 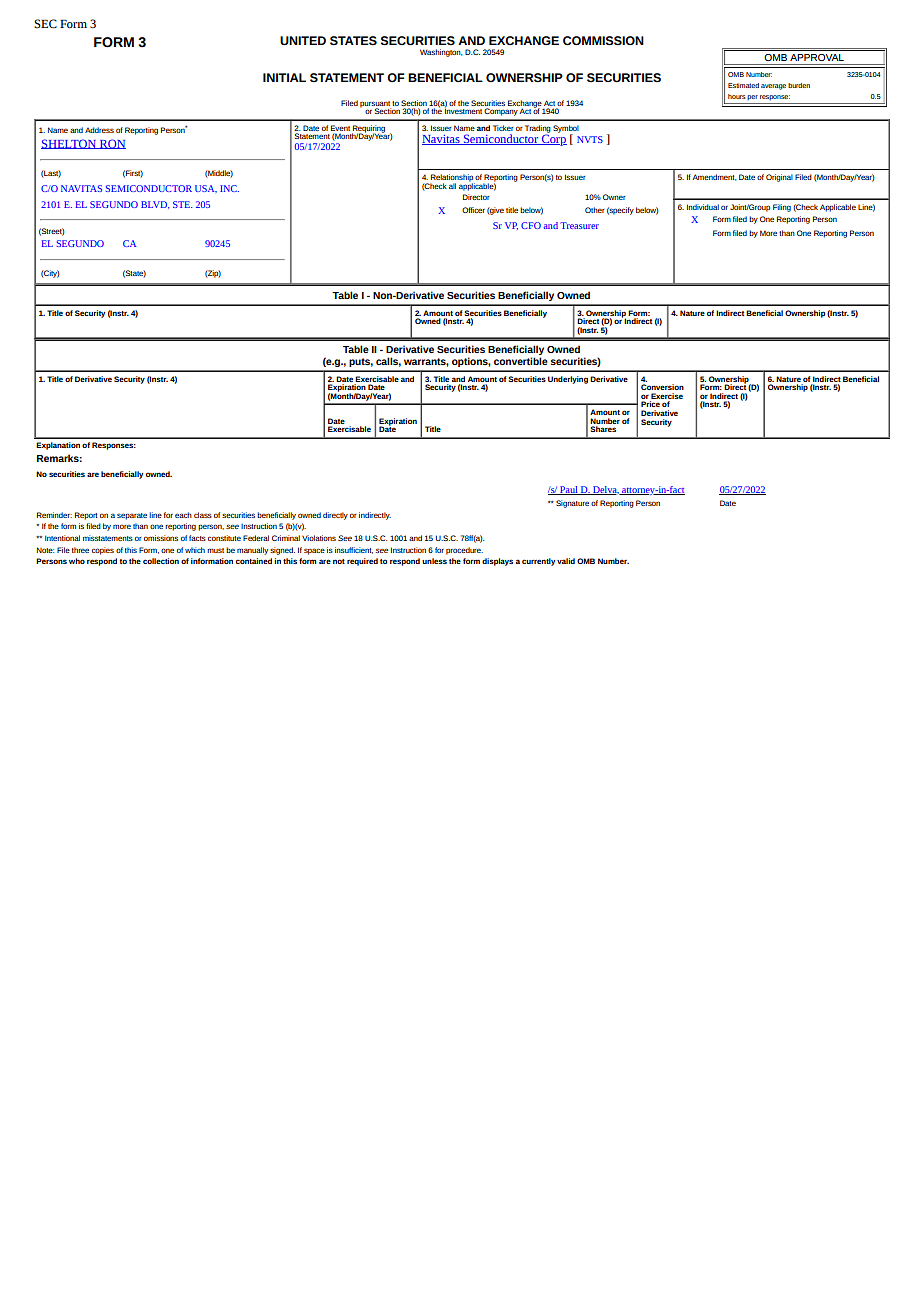 I want to click on INITIAL, so click(x=284, y=77).
